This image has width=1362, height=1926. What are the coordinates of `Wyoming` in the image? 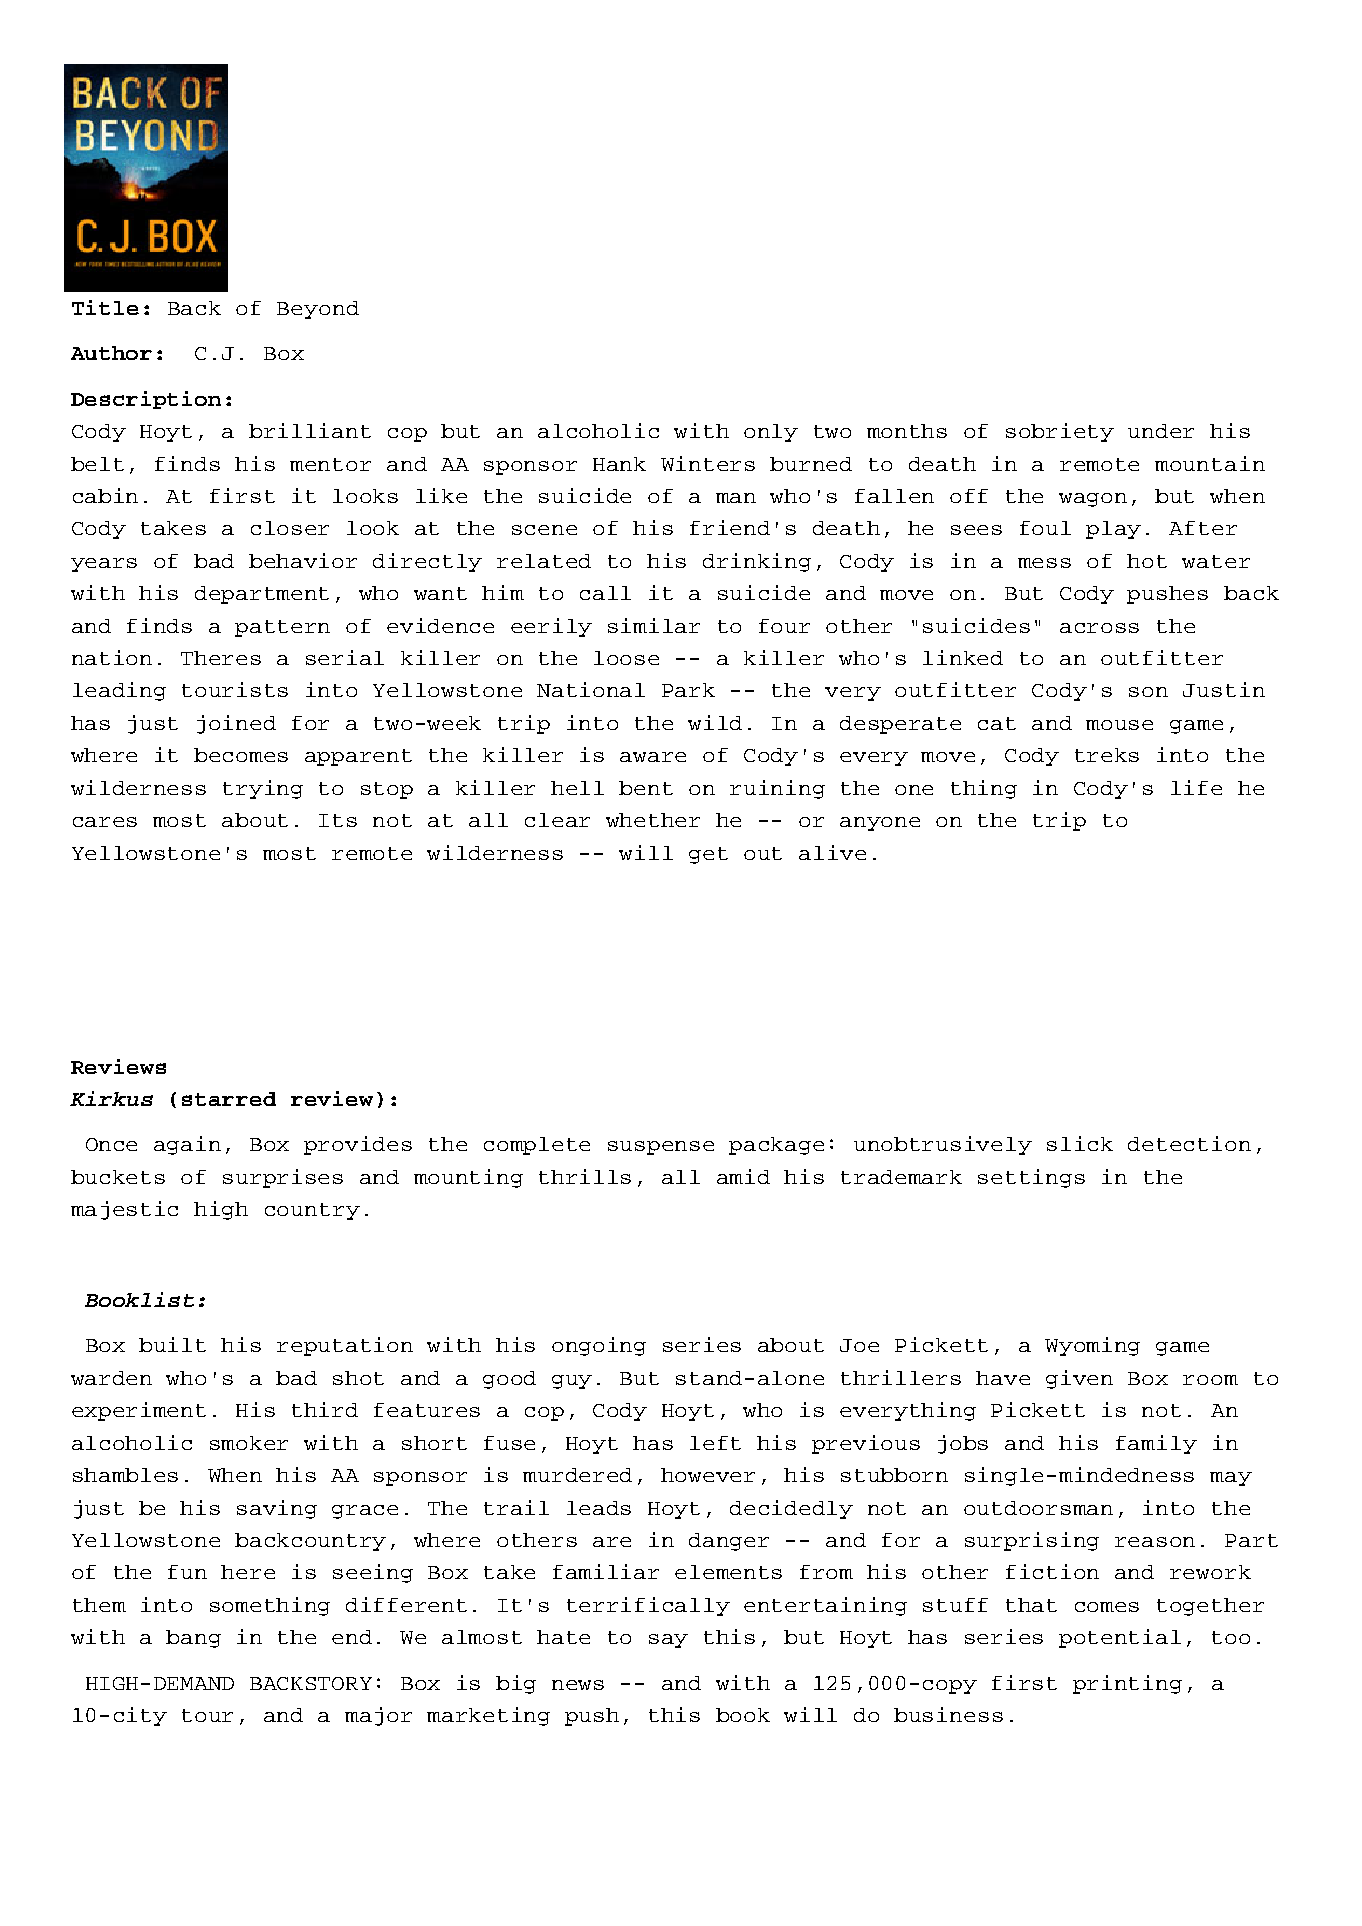 It's located at (1092, 1346).
